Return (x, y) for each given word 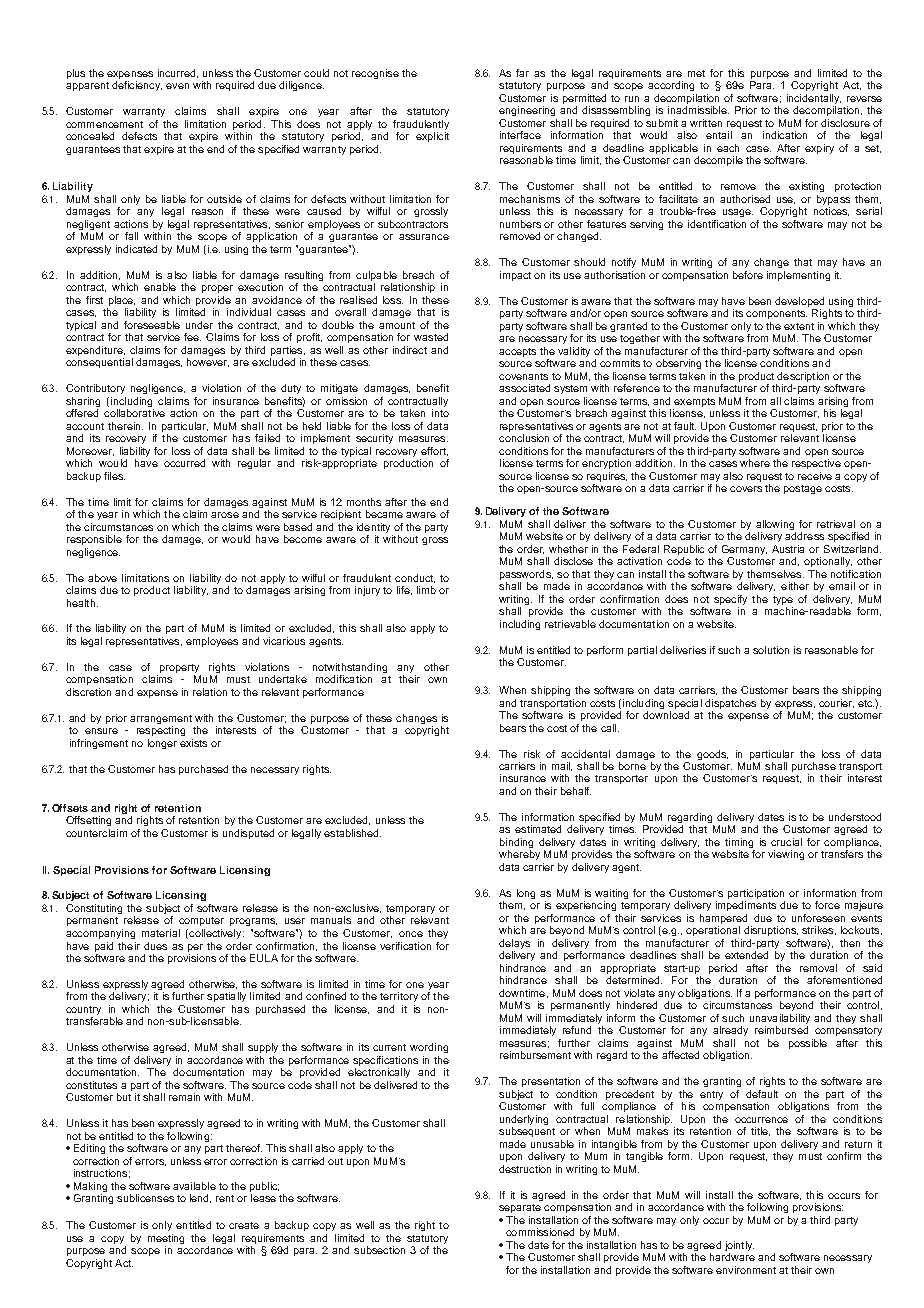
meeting (166, 1239)
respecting (161, 731)
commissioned (540, 1232)
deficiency (137, 86)
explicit (432, 137)
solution (771, 650)
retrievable (570, 624)
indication (785, 135)
